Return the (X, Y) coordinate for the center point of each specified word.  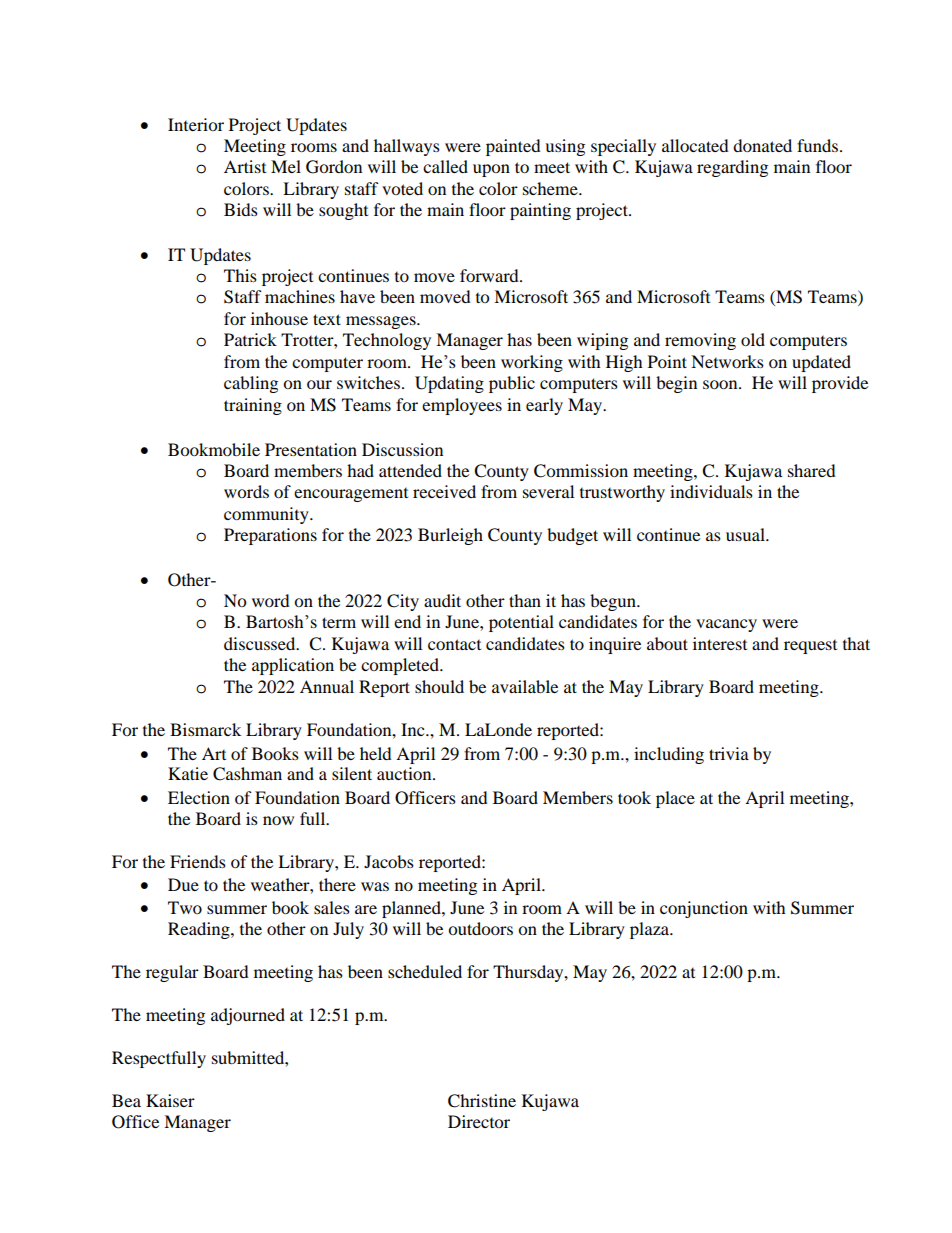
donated (762, 145)
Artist (245, 166)
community (267, 515)
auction (405, 773)
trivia (729, 753)
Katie (188, 773)
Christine (482, 1101)
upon (491, 170)
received (444, 491)
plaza (651, 930)
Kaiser (170, 1100)
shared (812, 470)
